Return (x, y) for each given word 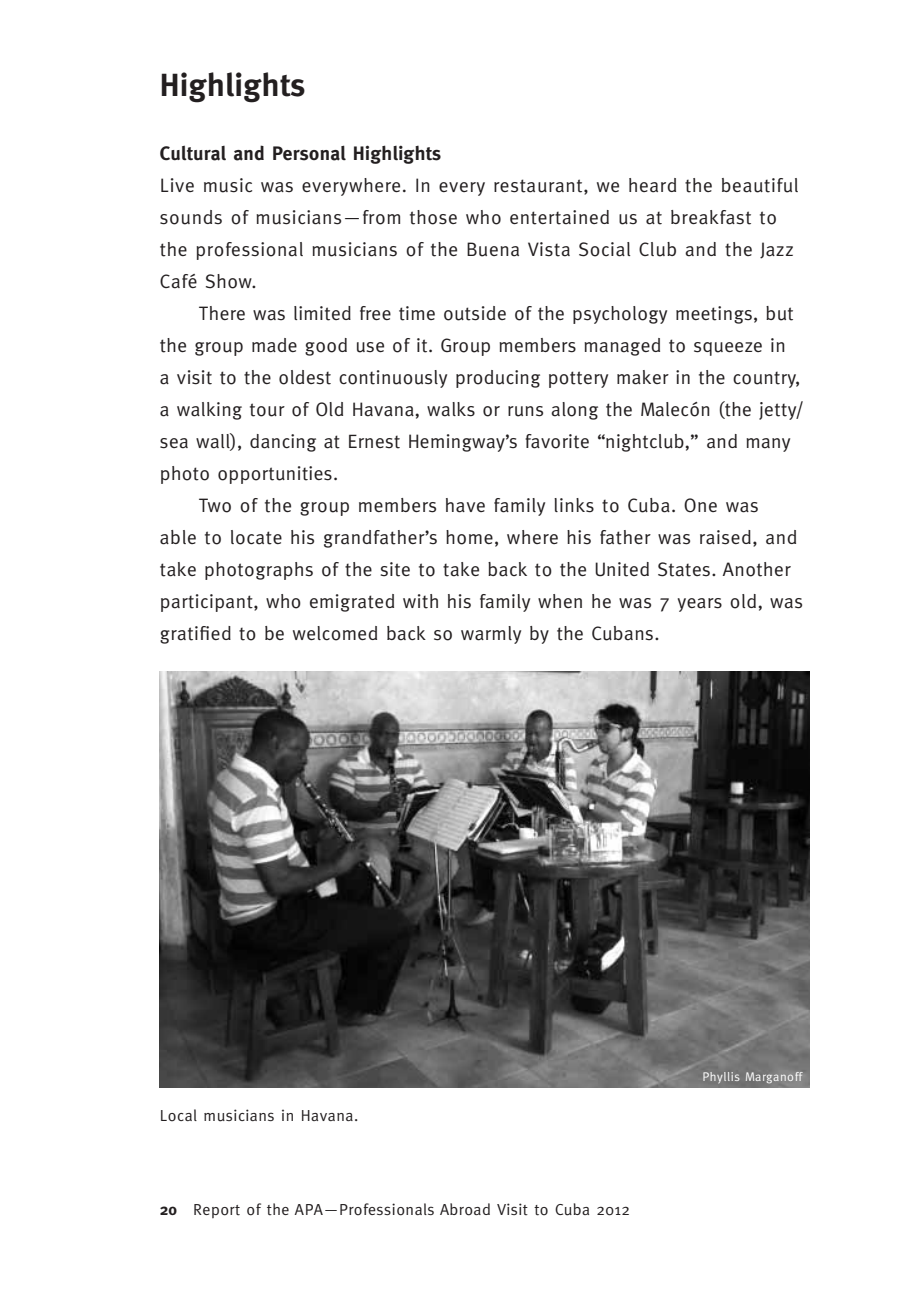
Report (217, 1211)
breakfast (711, 217)
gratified (195, 635)
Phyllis (721, 1077)
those (433, 217)
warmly (491, 635)
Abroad (465, 1209)
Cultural (193, 153)
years (700, 605)
